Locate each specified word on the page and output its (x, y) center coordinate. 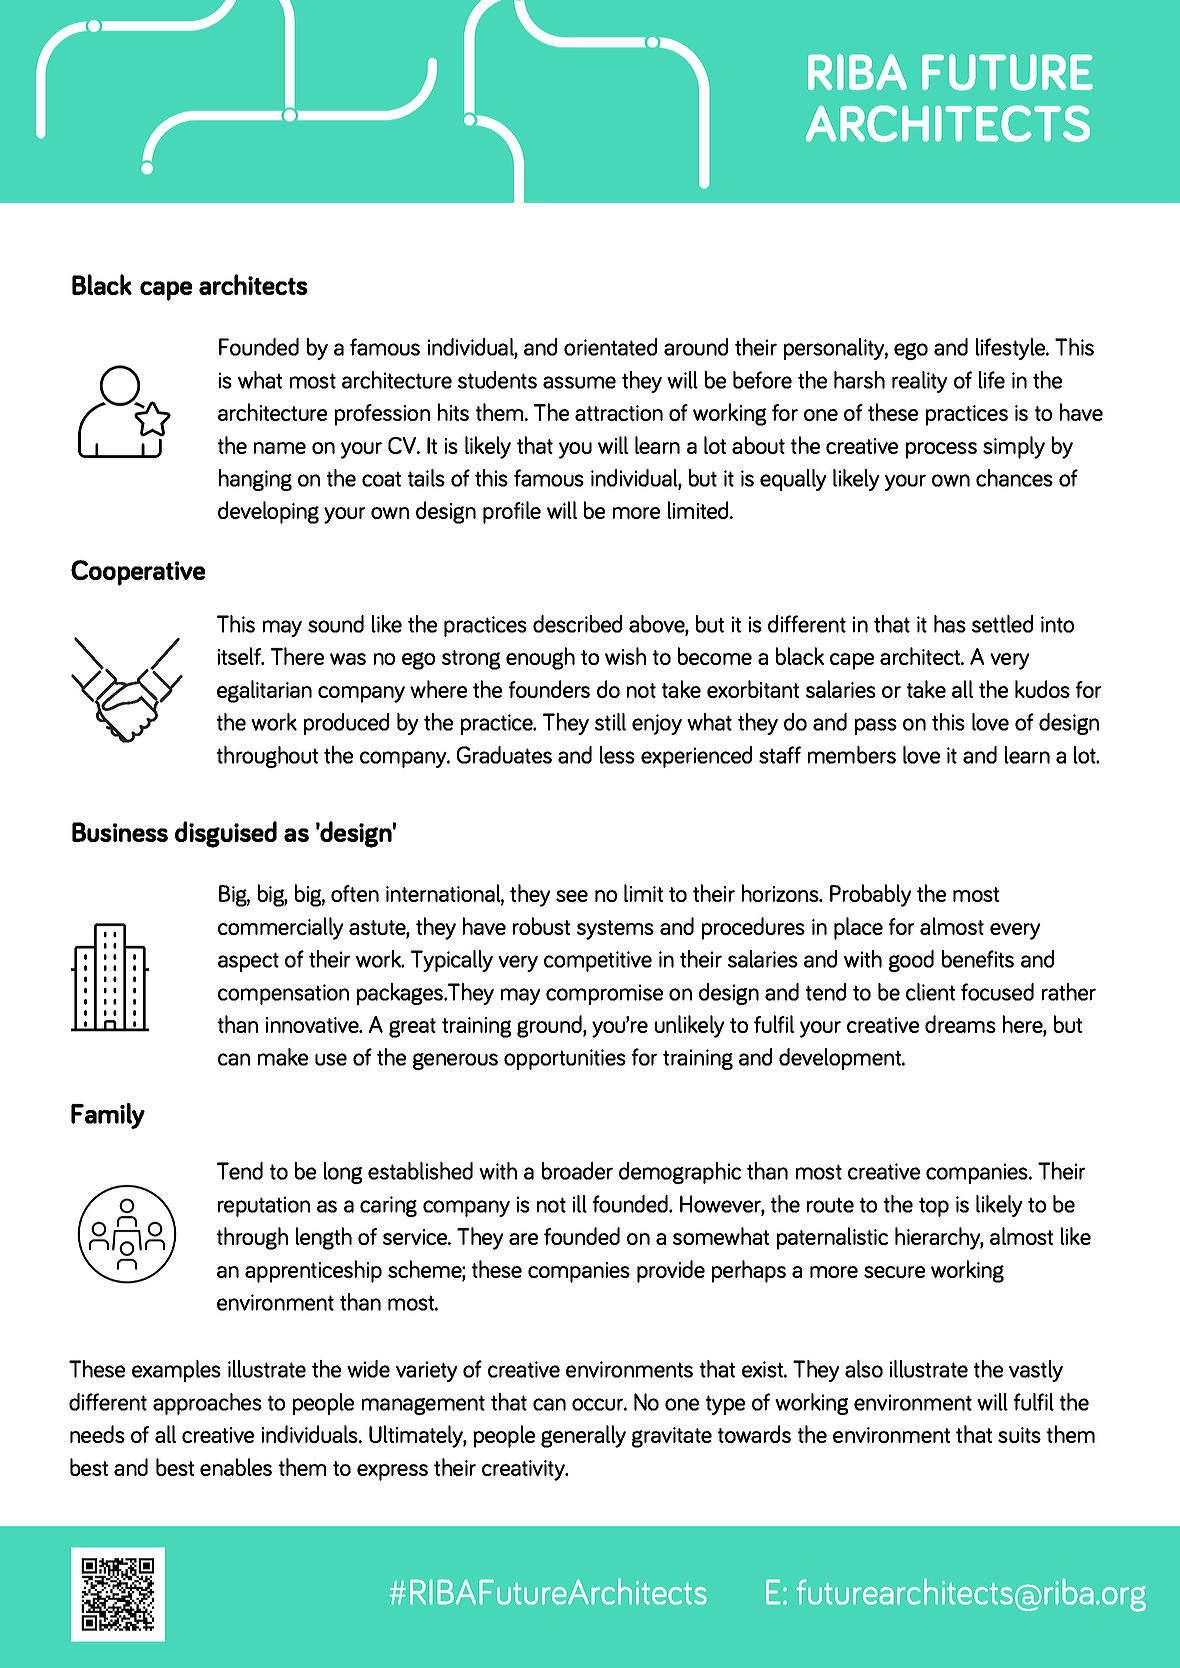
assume (579, 382)
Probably (871, 895)
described (577, 624)
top (934, 1207)
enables (236, 1467)
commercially (281, 928)
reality (920, 382)
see (572, 896)
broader (577, 1171)
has (950, 624)
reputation (264, 1206)
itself (240, 656)
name (280, 448)
